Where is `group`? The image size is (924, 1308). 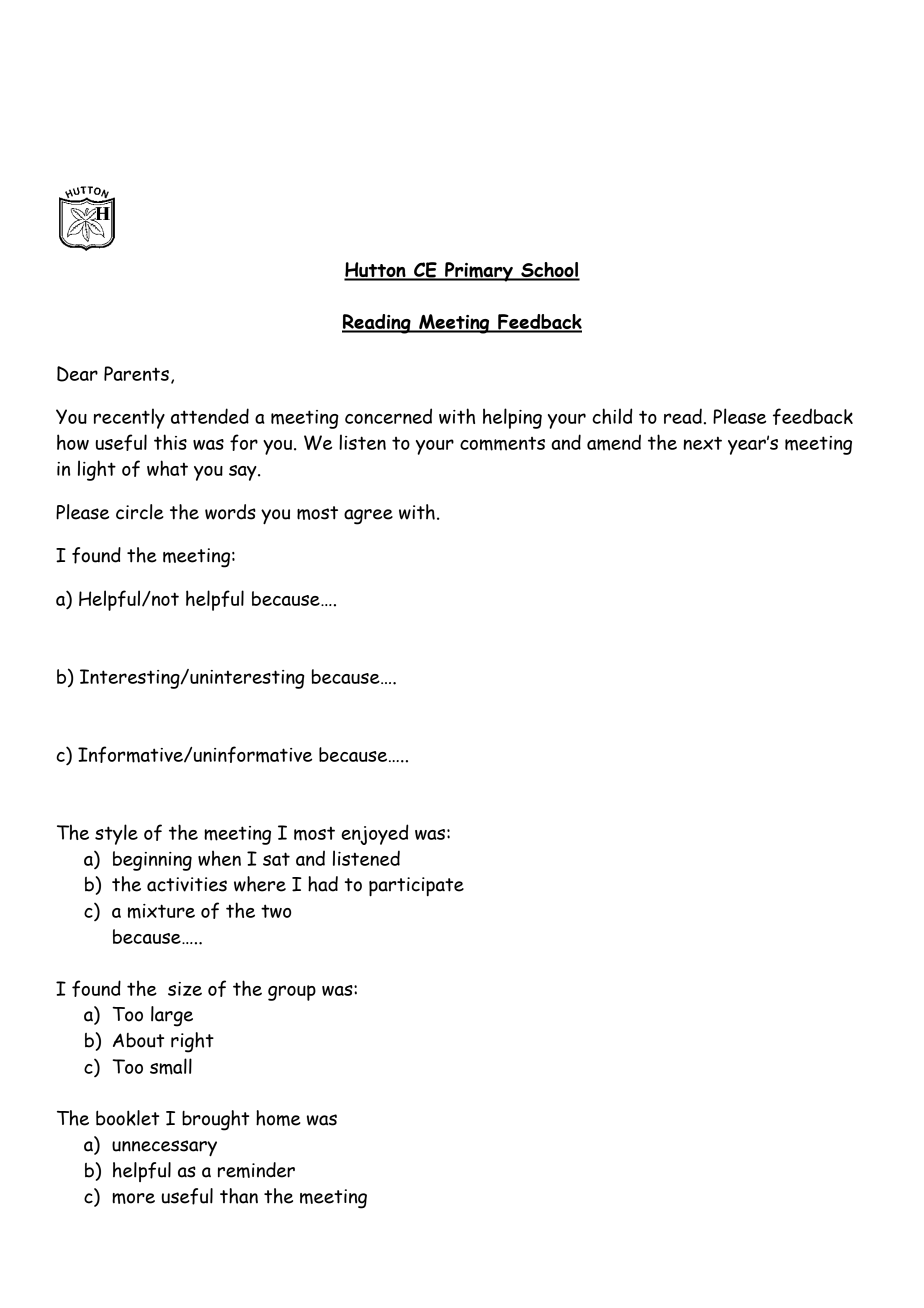 group is located at coordinates (292, 993).
